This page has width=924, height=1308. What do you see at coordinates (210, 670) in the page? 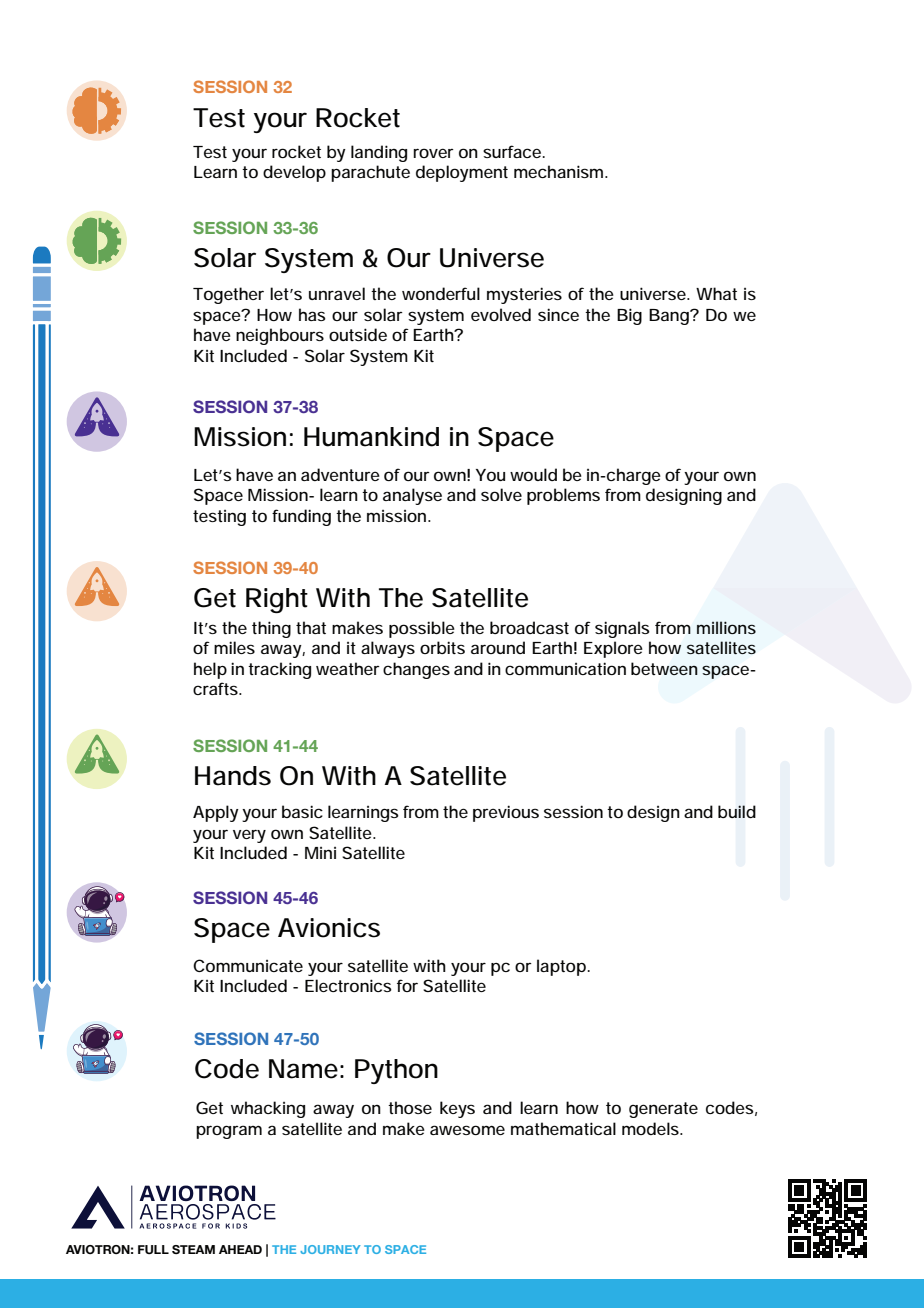
I see `help` at bounding box center [210, 670].
